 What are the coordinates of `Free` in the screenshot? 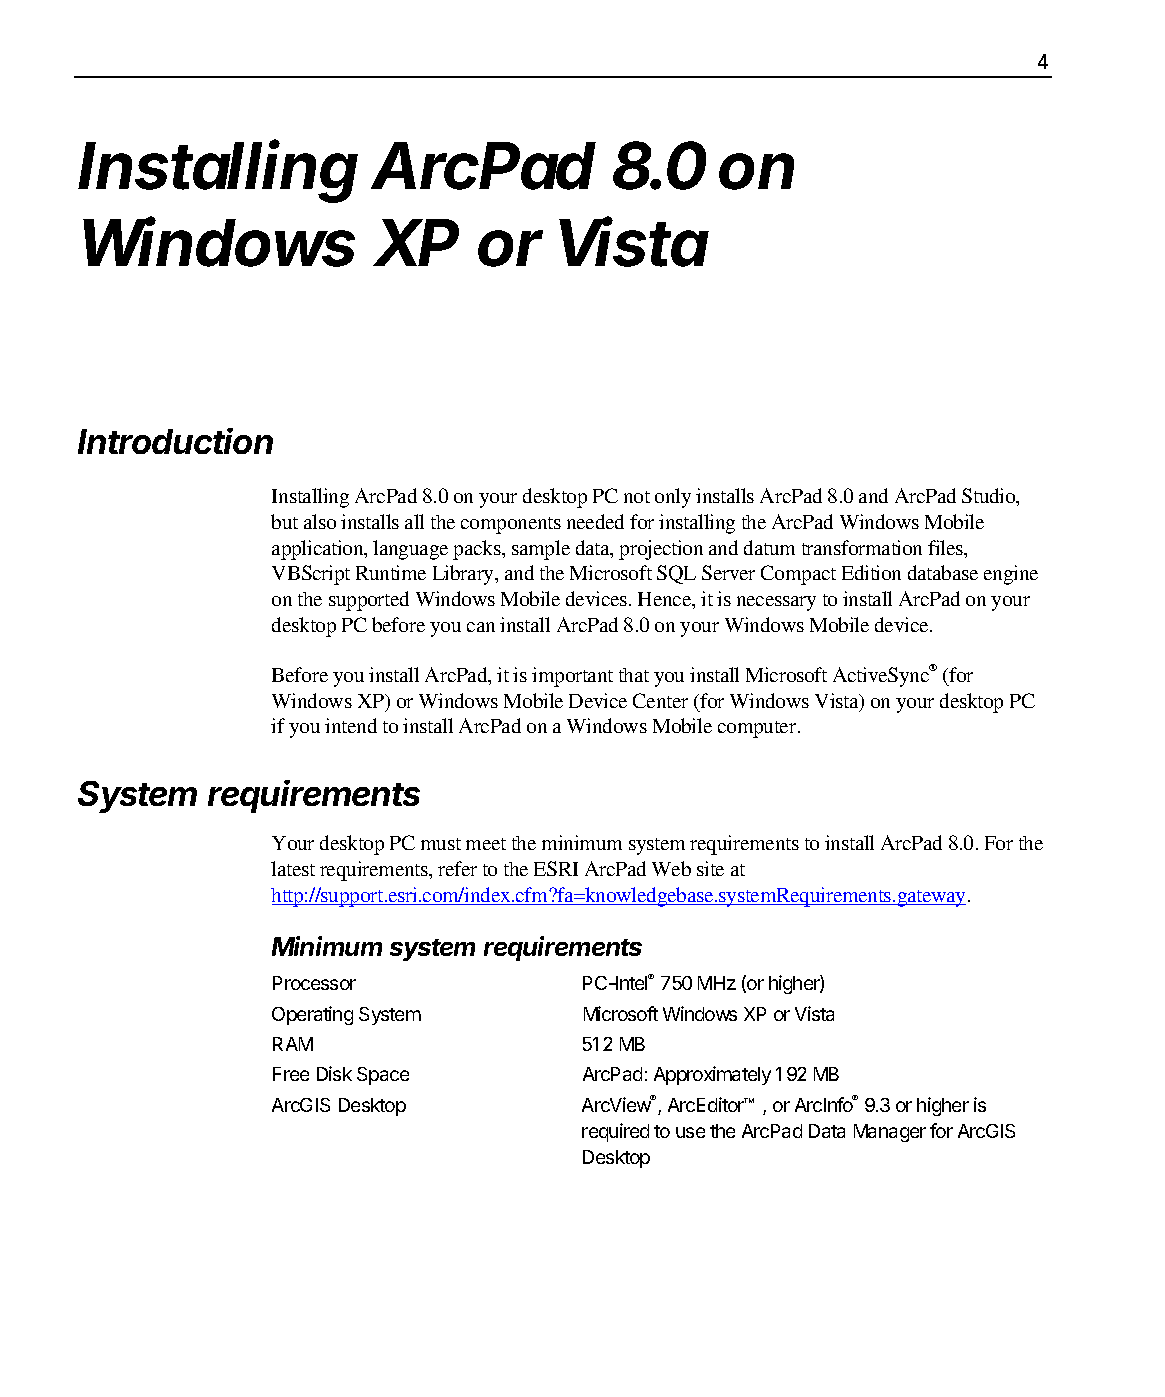 It's located at (291, 1074).
